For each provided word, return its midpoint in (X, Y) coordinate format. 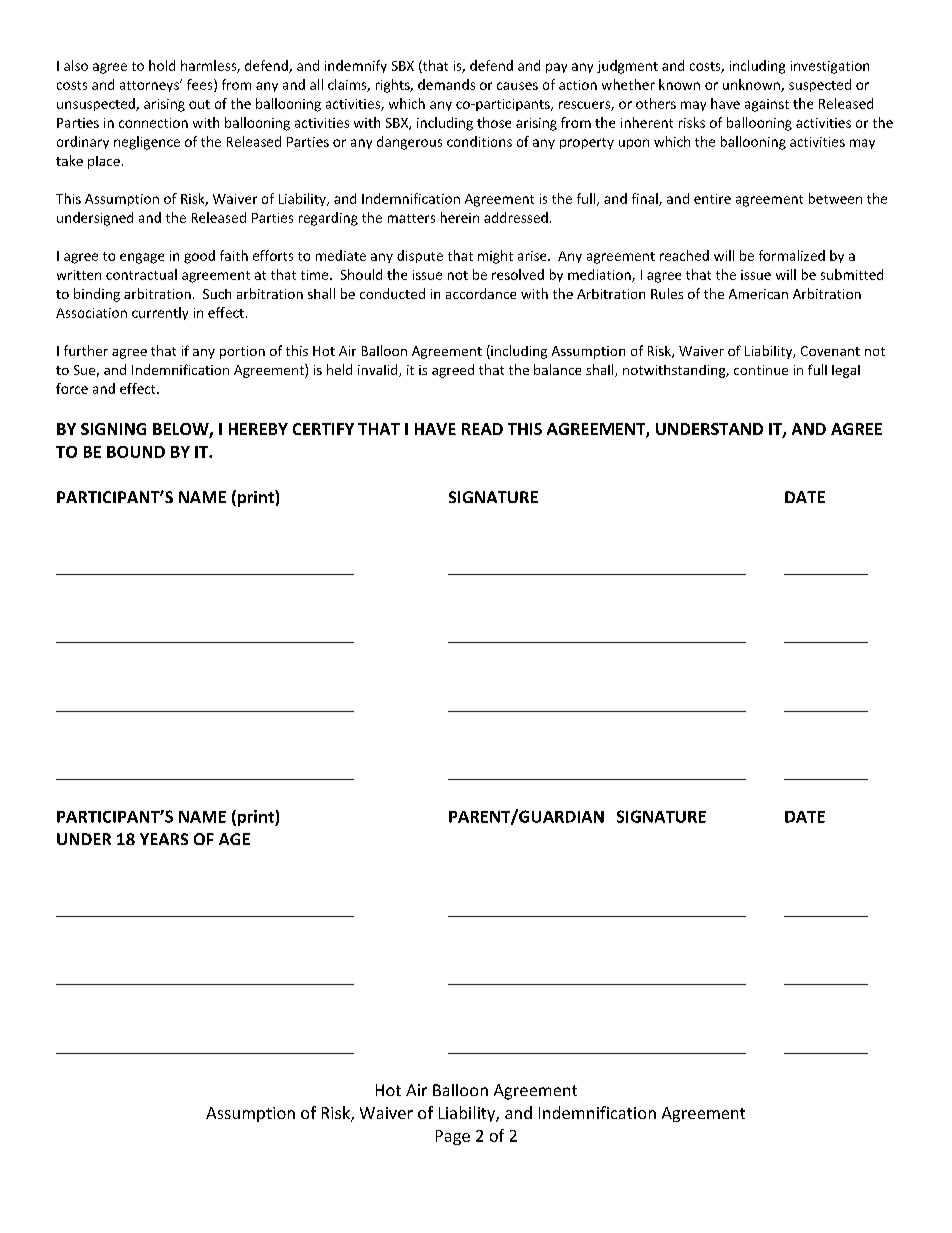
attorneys (150, 86)
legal (846, 371)
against (767, 105)
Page (453, 1137)
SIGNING (113, 429)
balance (557, 369)
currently (160, 313)
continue (761, 370)
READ (482, 429)
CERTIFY (323, 429)
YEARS (164, 839)
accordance (481, 293)
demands (446, 84)
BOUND (136, 452)
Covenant (830, 351)
